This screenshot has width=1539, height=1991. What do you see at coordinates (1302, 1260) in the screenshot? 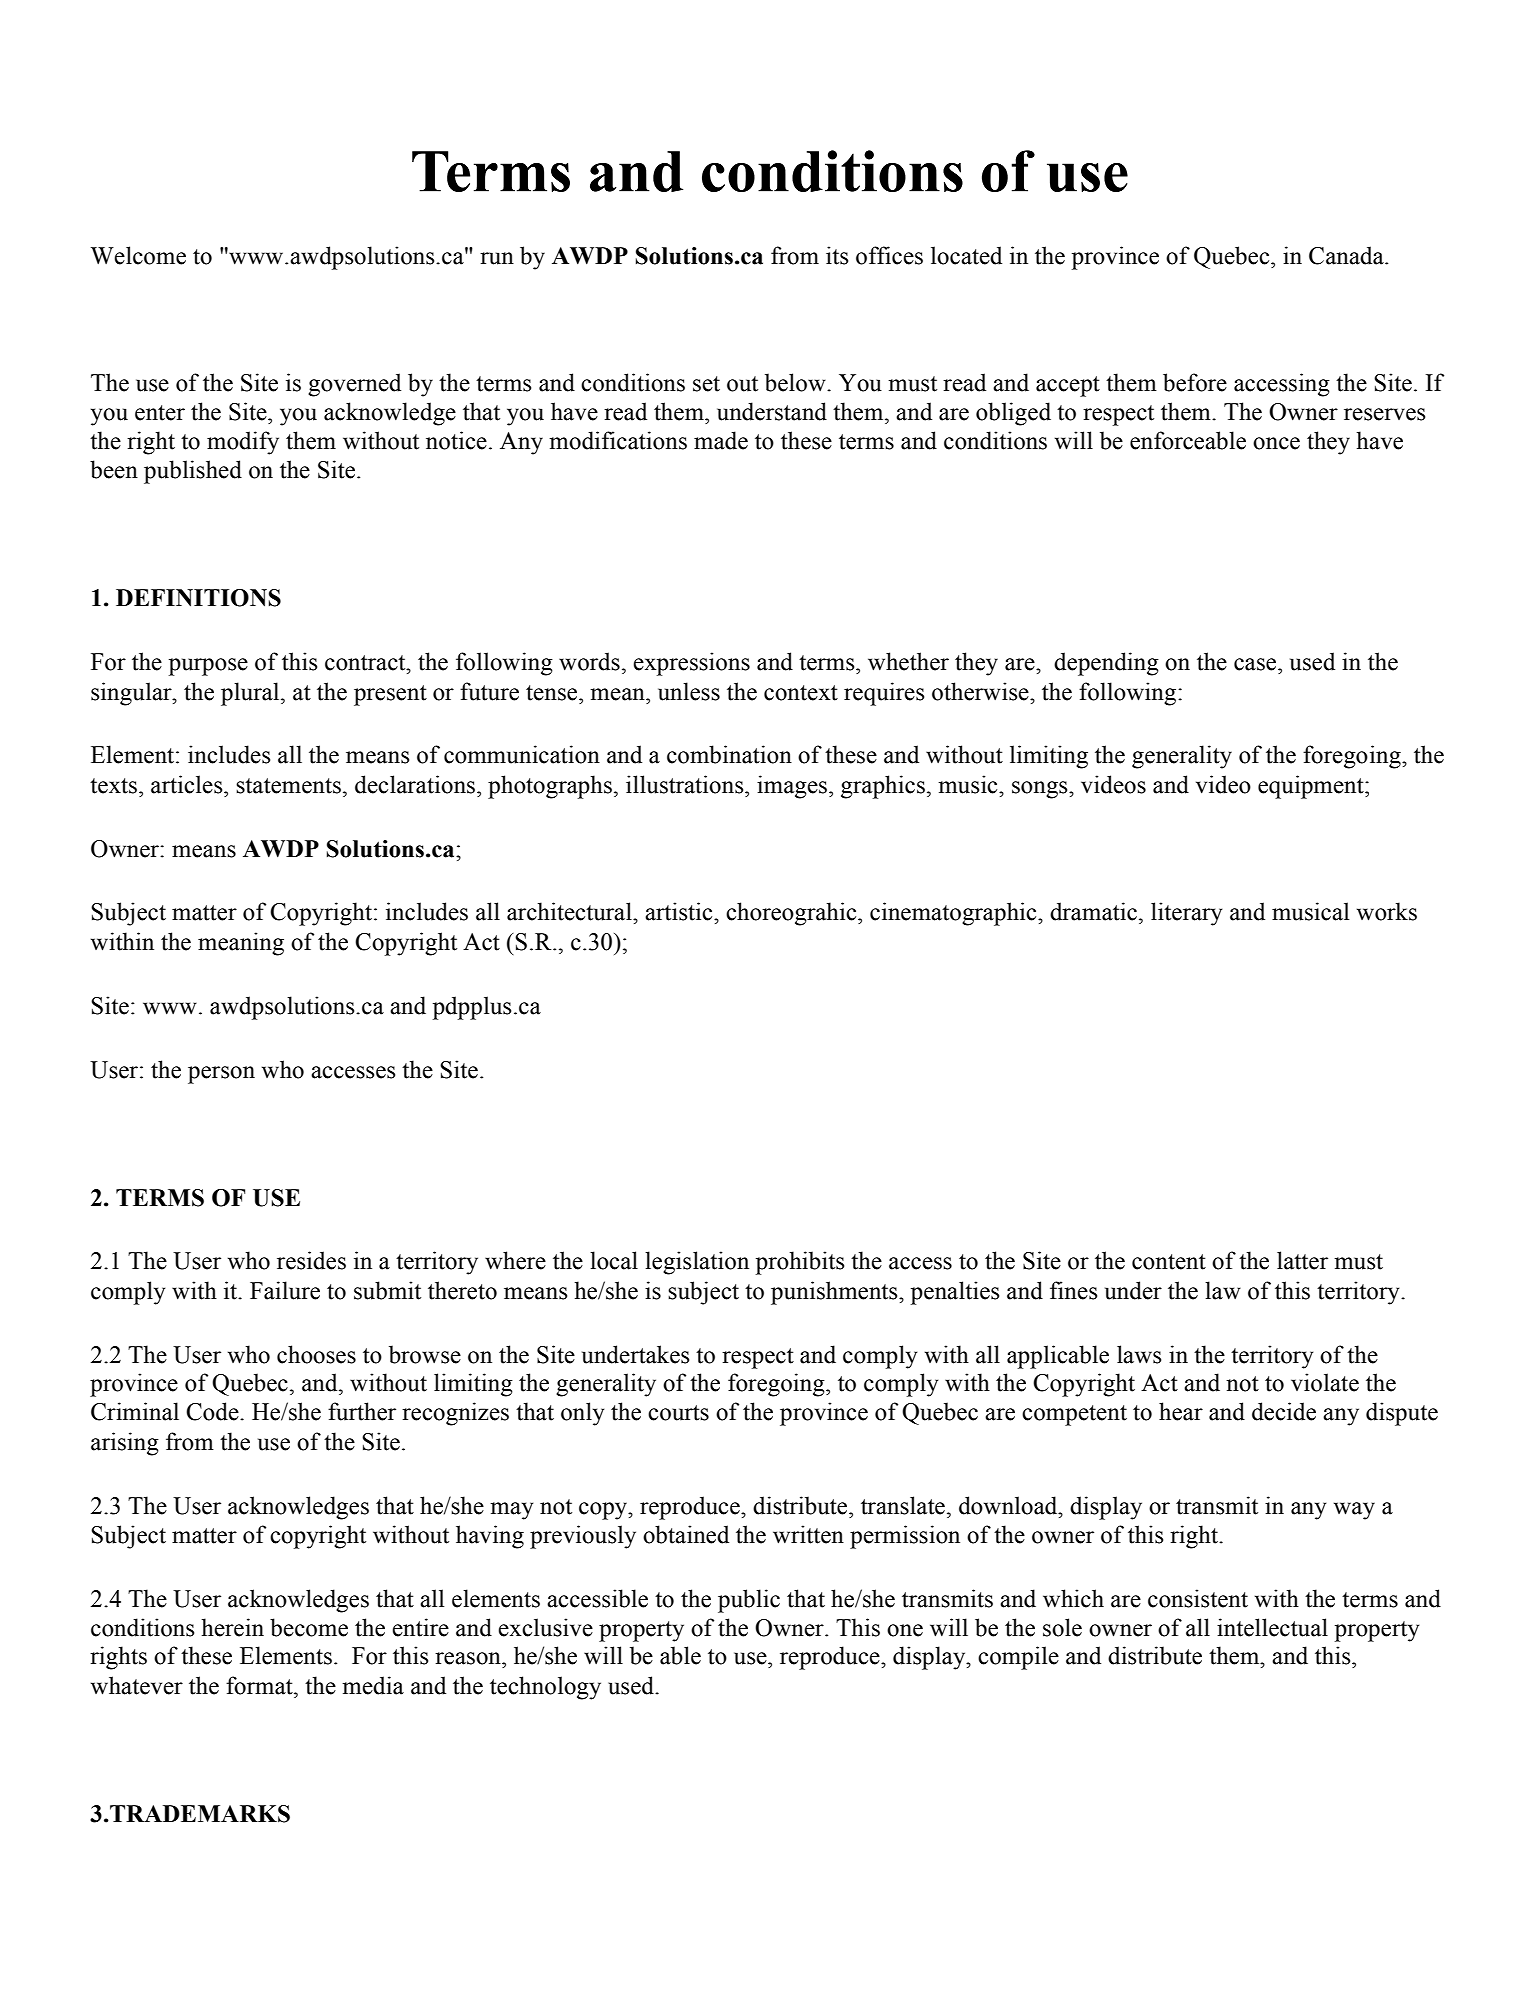
I see `latter` at bounding box center [1302, 1260].
